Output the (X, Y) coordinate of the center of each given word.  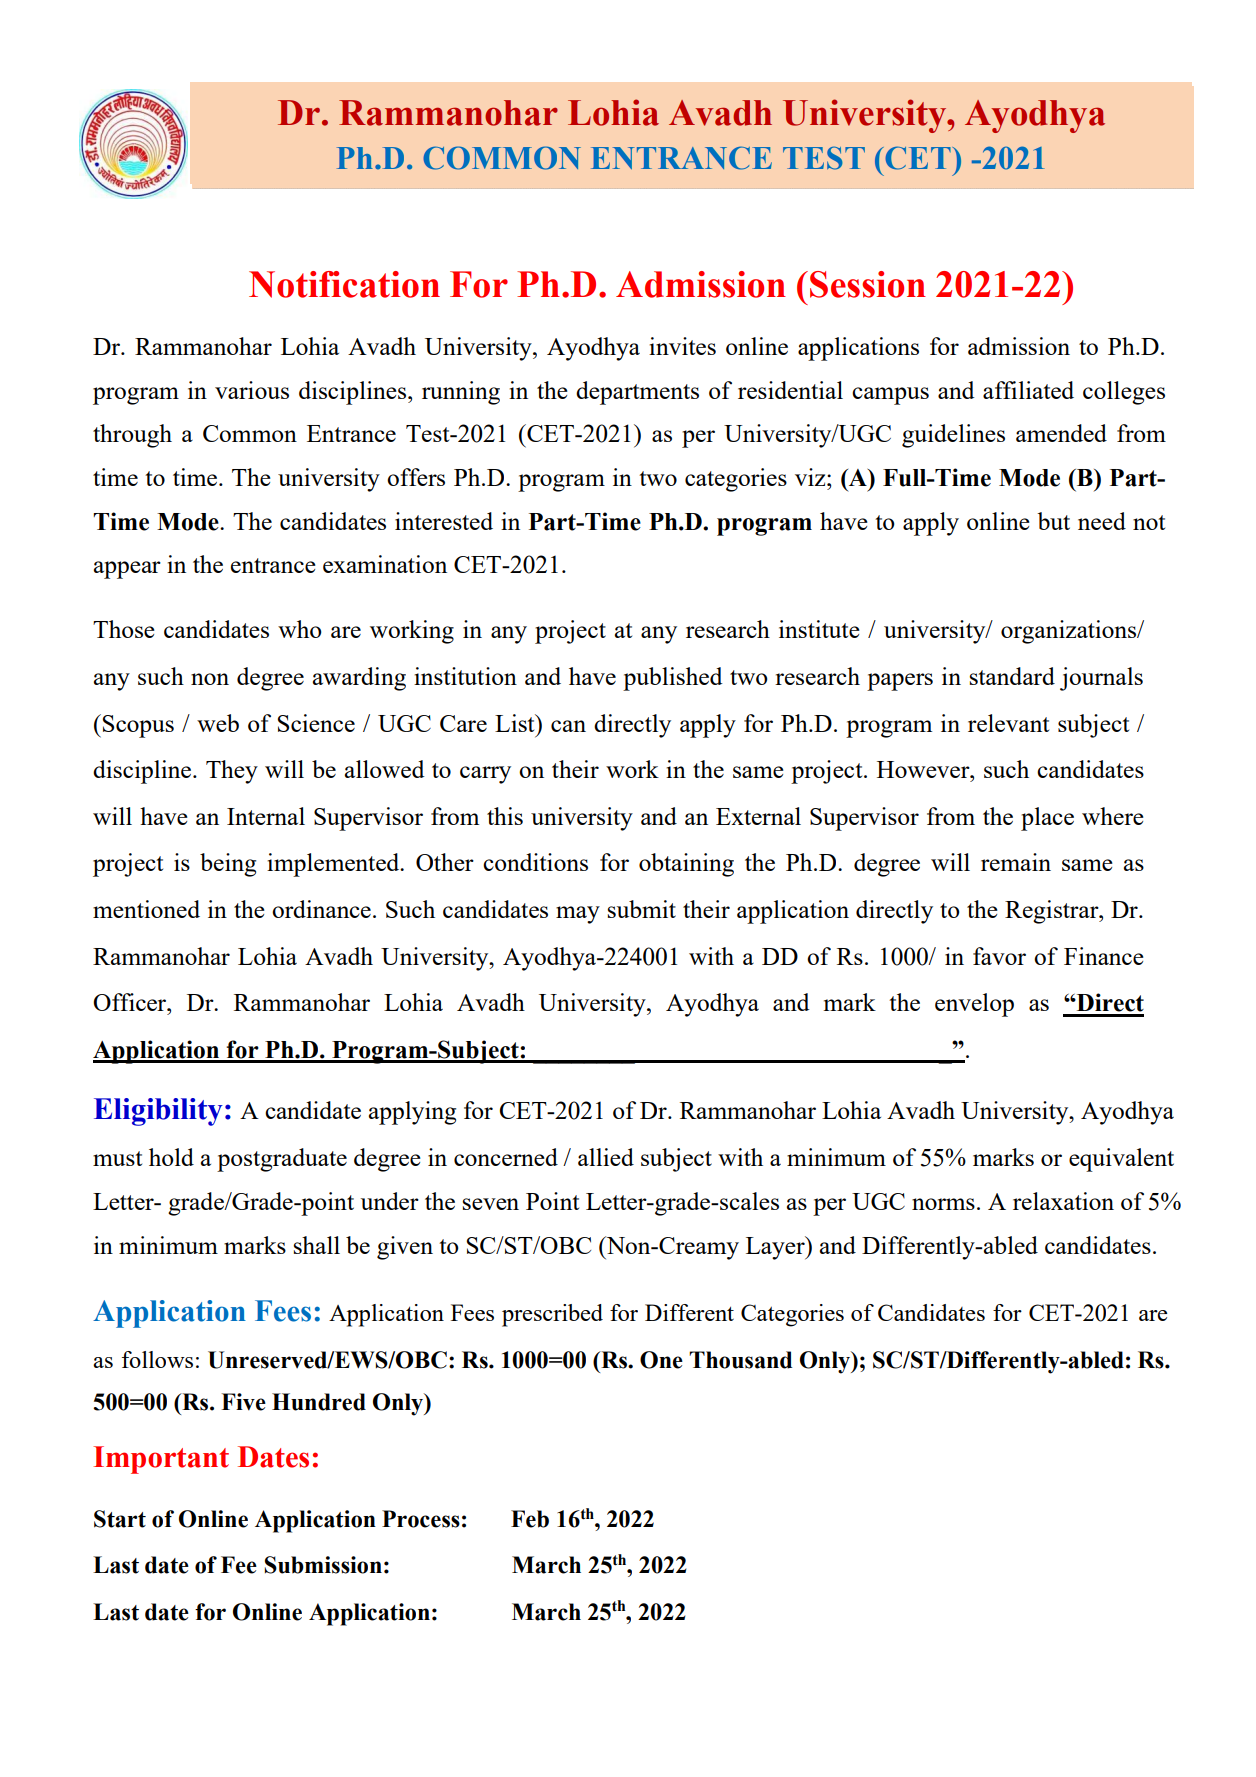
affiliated (1028, 390)
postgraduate (282, 1160)
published (673, 679)
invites (682, 346)
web (218, 723)
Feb (530, 1519)
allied (606, 1157)
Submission (323, 1565)
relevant (1008, 723)
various (252, 390)
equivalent (1121, 1160)
